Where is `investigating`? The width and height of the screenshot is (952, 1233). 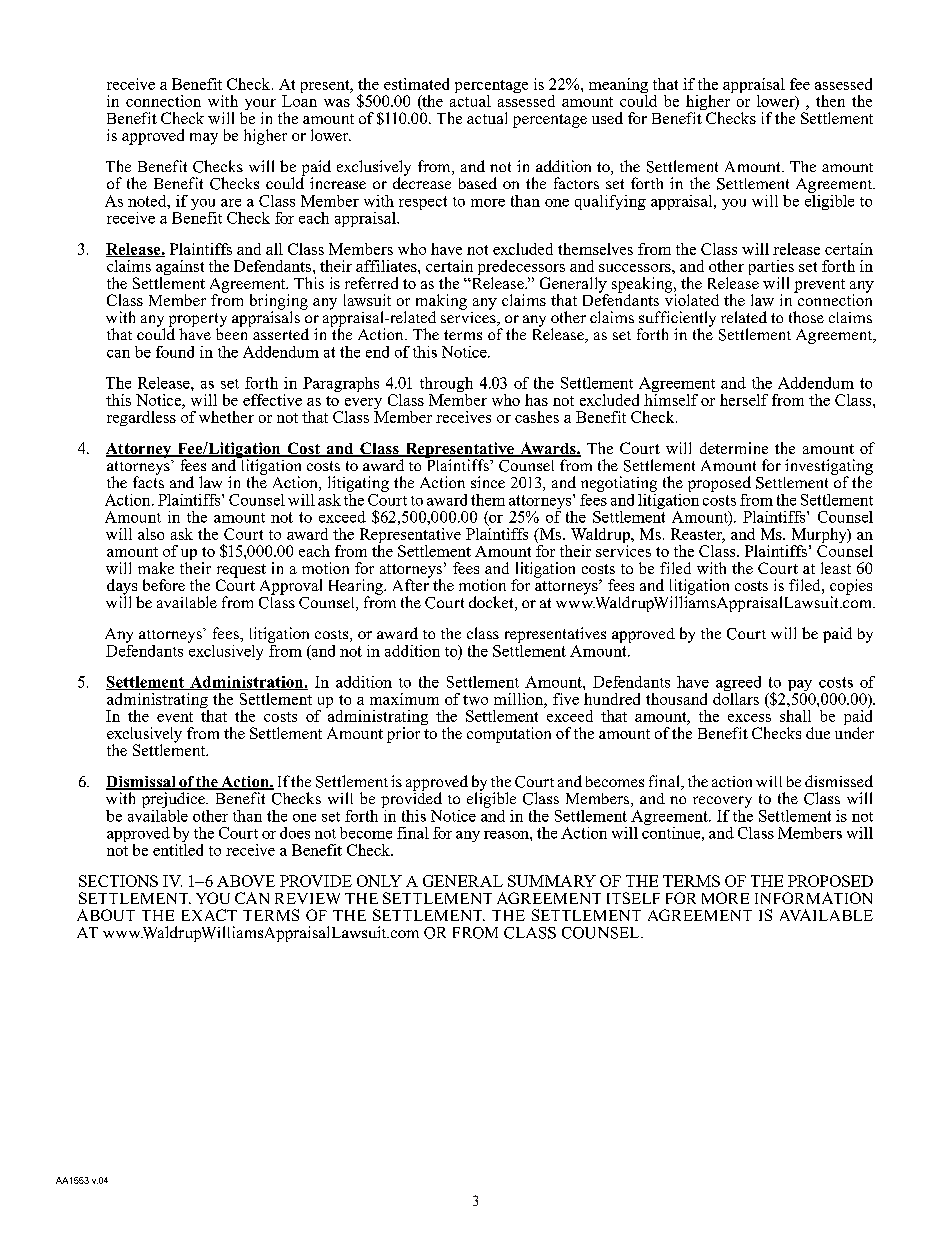
investigating is located at coordinates (829, 468).
